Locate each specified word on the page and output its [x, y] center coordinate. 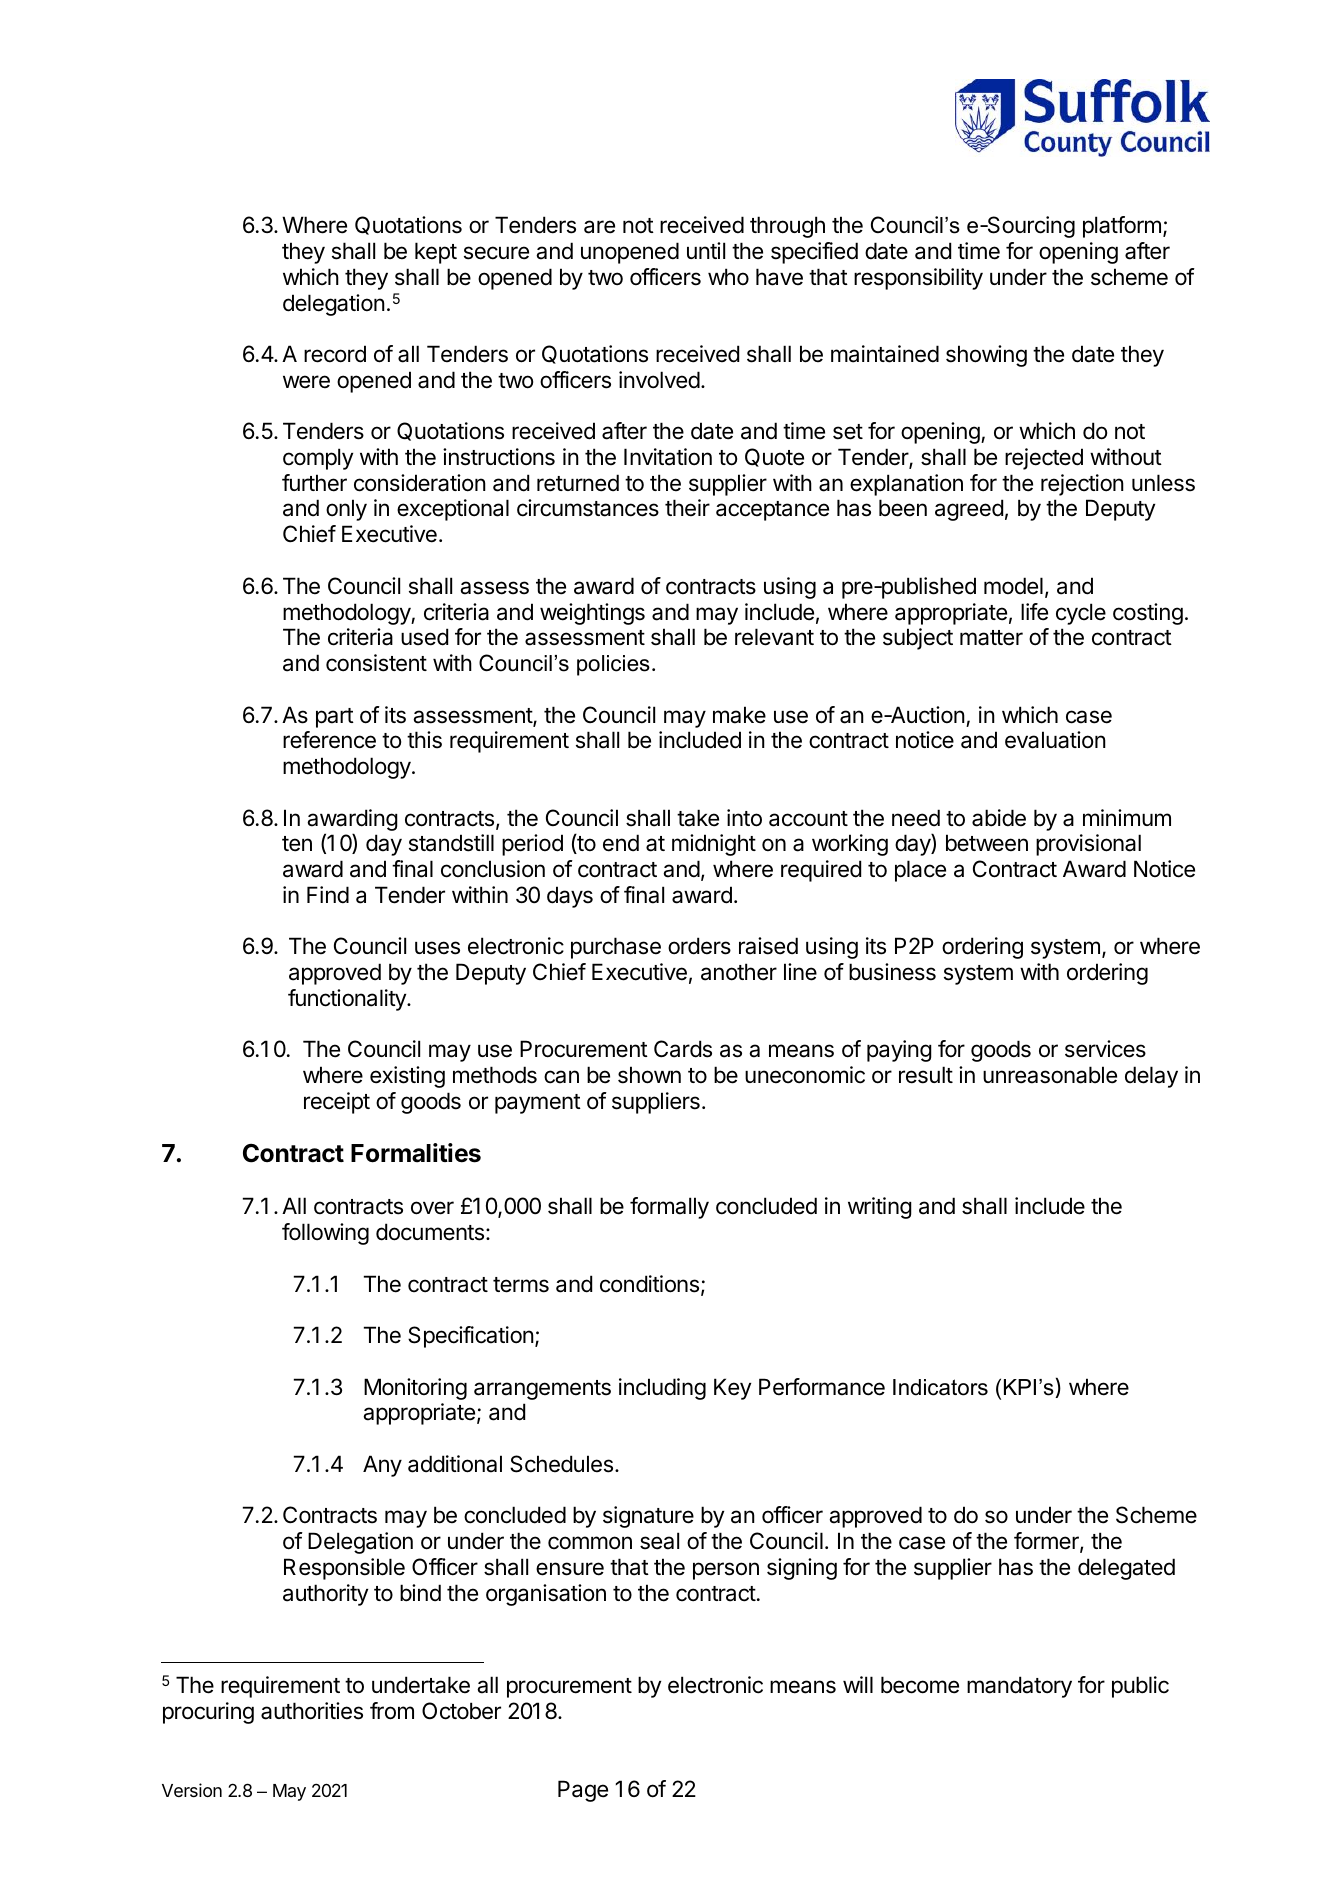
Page [583, 1791]
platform [1122, 227]
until [706, 250]
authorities [312, 1711]
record [335, 354]
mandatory [1019, 1687]
